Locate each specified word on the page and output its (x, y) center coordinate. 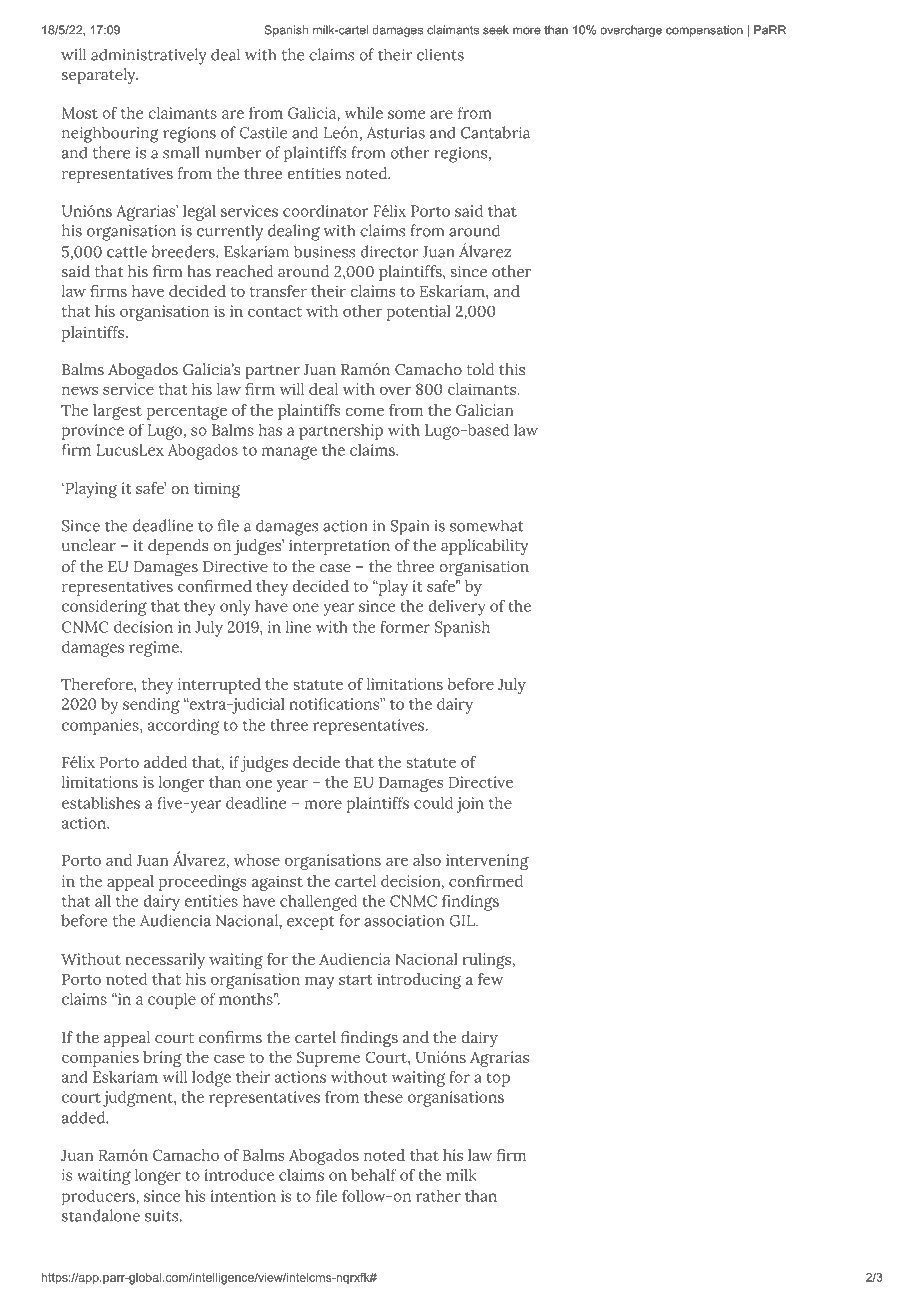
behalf (374, 1174)
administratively (149, 56)
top (498, 1079)
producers (99, 1197)
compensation (704, 31)
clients (440, 54)
